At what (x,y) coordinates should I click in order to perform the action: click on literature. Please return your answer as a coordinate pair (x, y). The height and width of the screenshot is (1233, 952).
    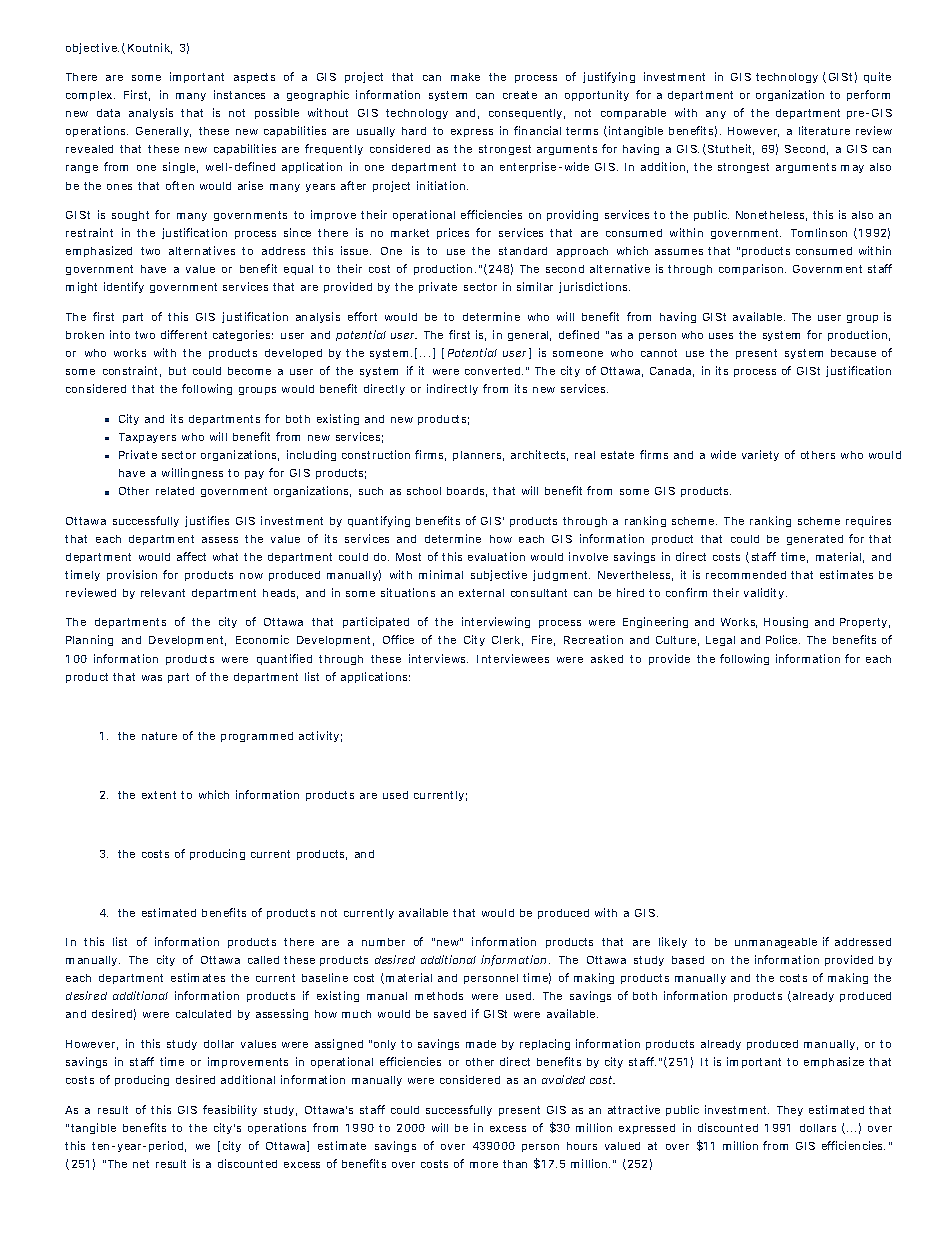
    Looking at the image, I should click on (824, 130).
